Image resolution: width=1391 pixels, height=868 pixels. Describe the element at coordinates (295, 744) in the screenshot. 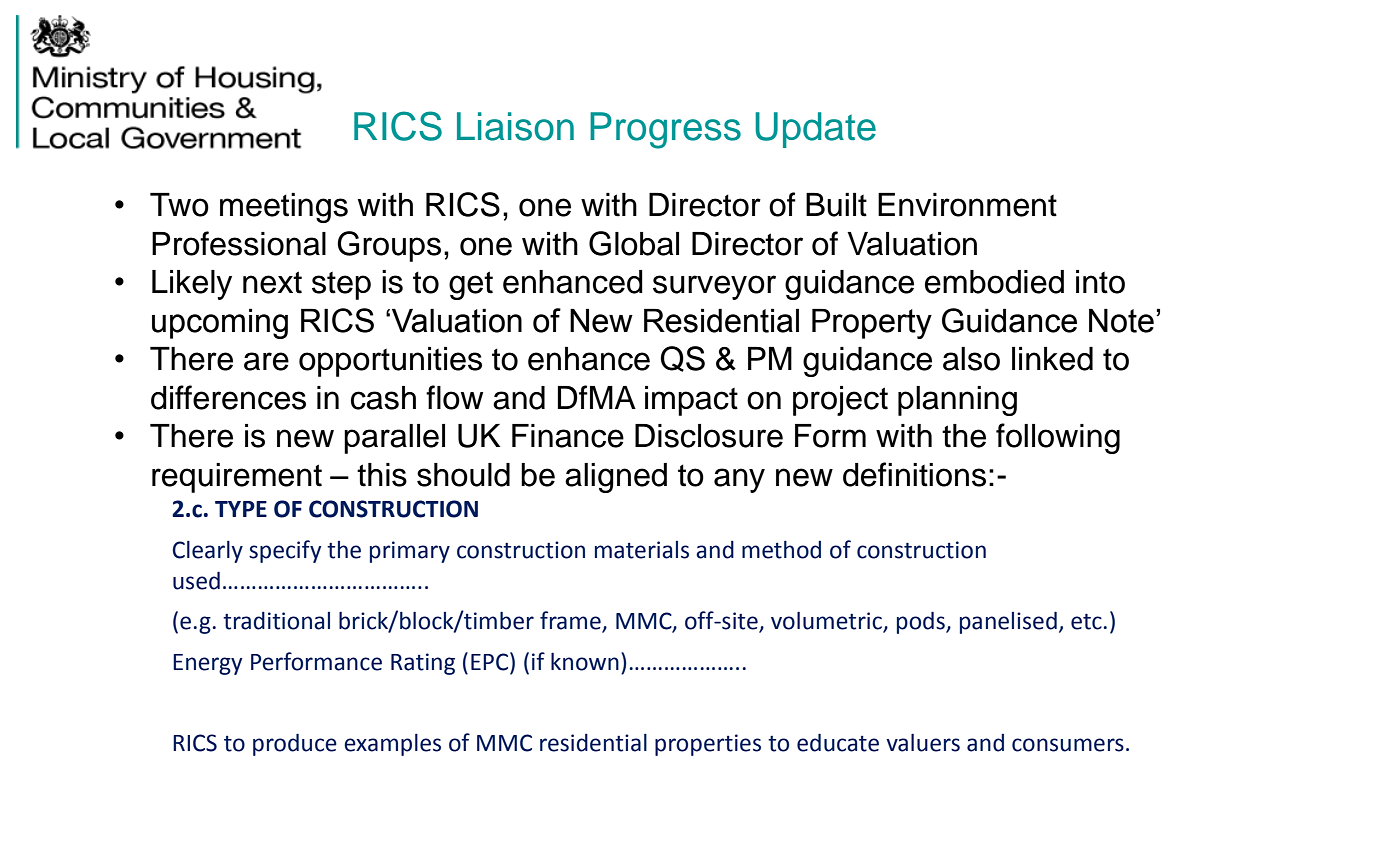

I see `produce` at that location.
